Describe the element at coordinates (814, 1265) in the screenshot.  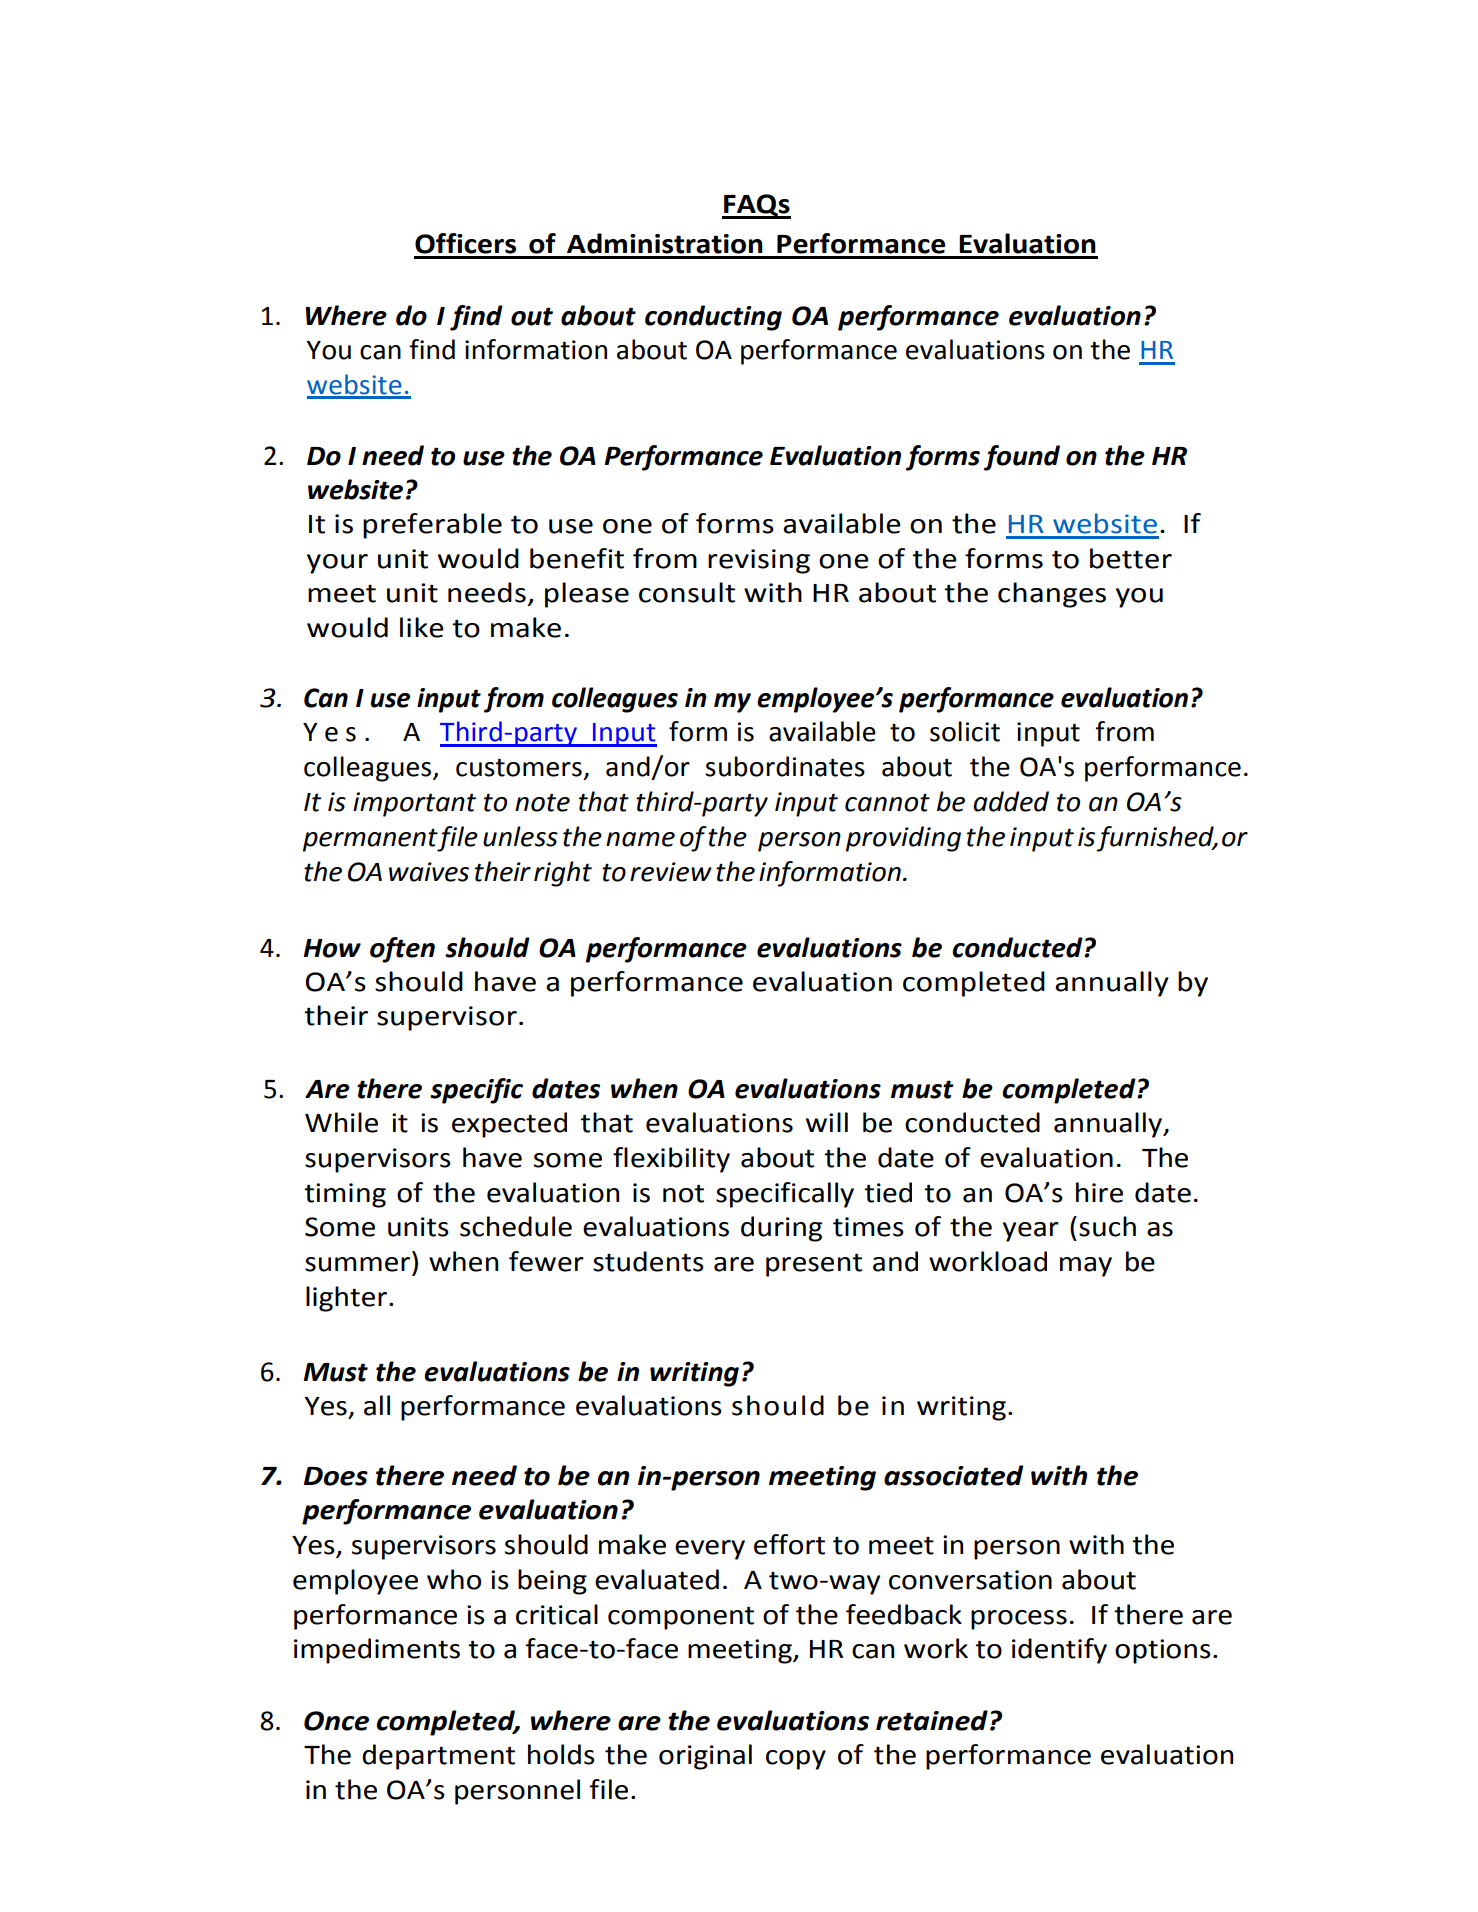
I see `present` at that location.
